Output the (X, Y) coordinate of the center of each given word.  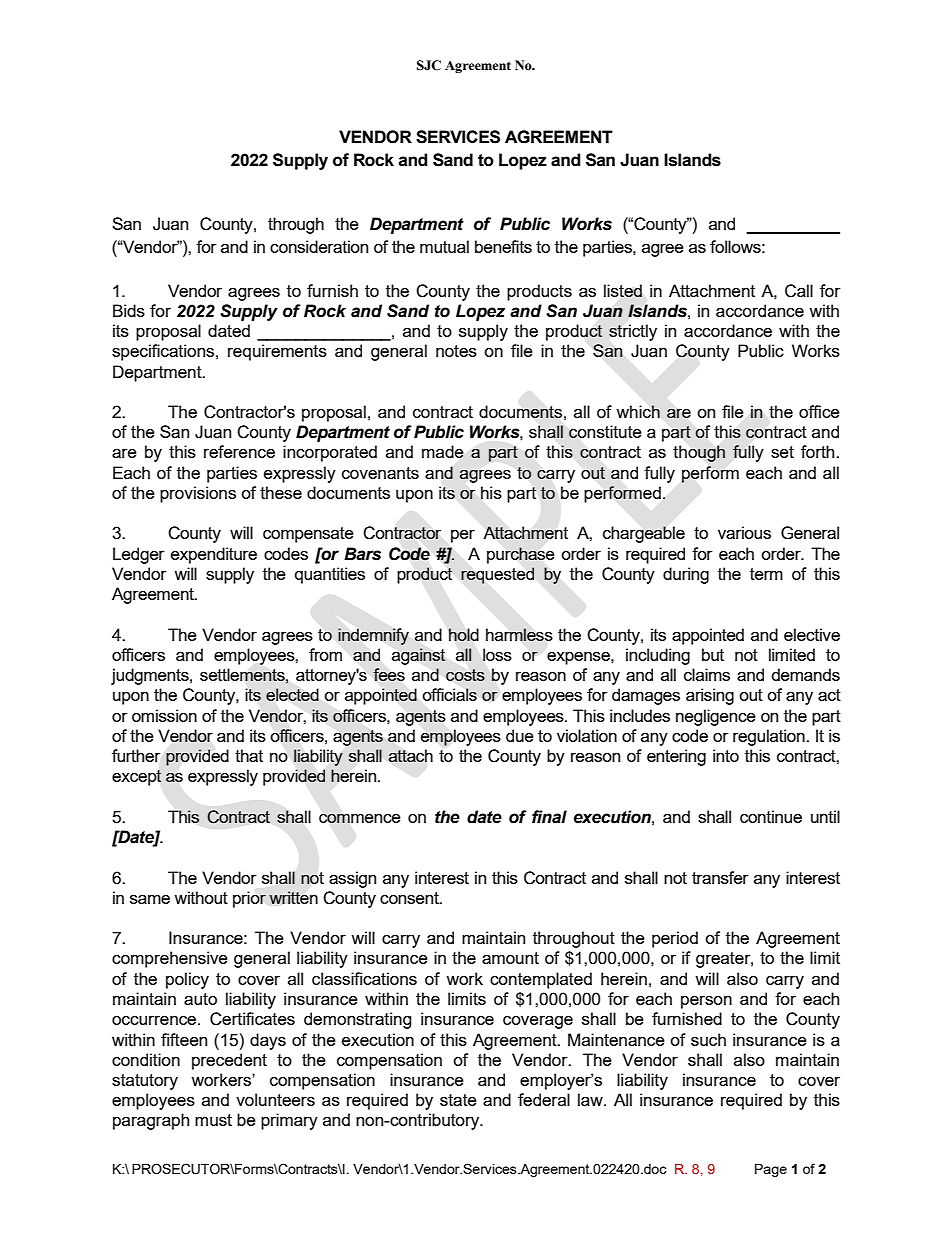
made (443, 451)
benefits (503, 246)
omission (164, 715)
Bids (129, 310)
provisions (198, 494)
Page (771, 1170)
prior (249, 899)
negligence (716, 717)
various (744, 532)
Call (799, 291)
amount (510, 958)
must (213, 1120)
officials (449, 694)
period (675, 939)
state (458, 1100)
